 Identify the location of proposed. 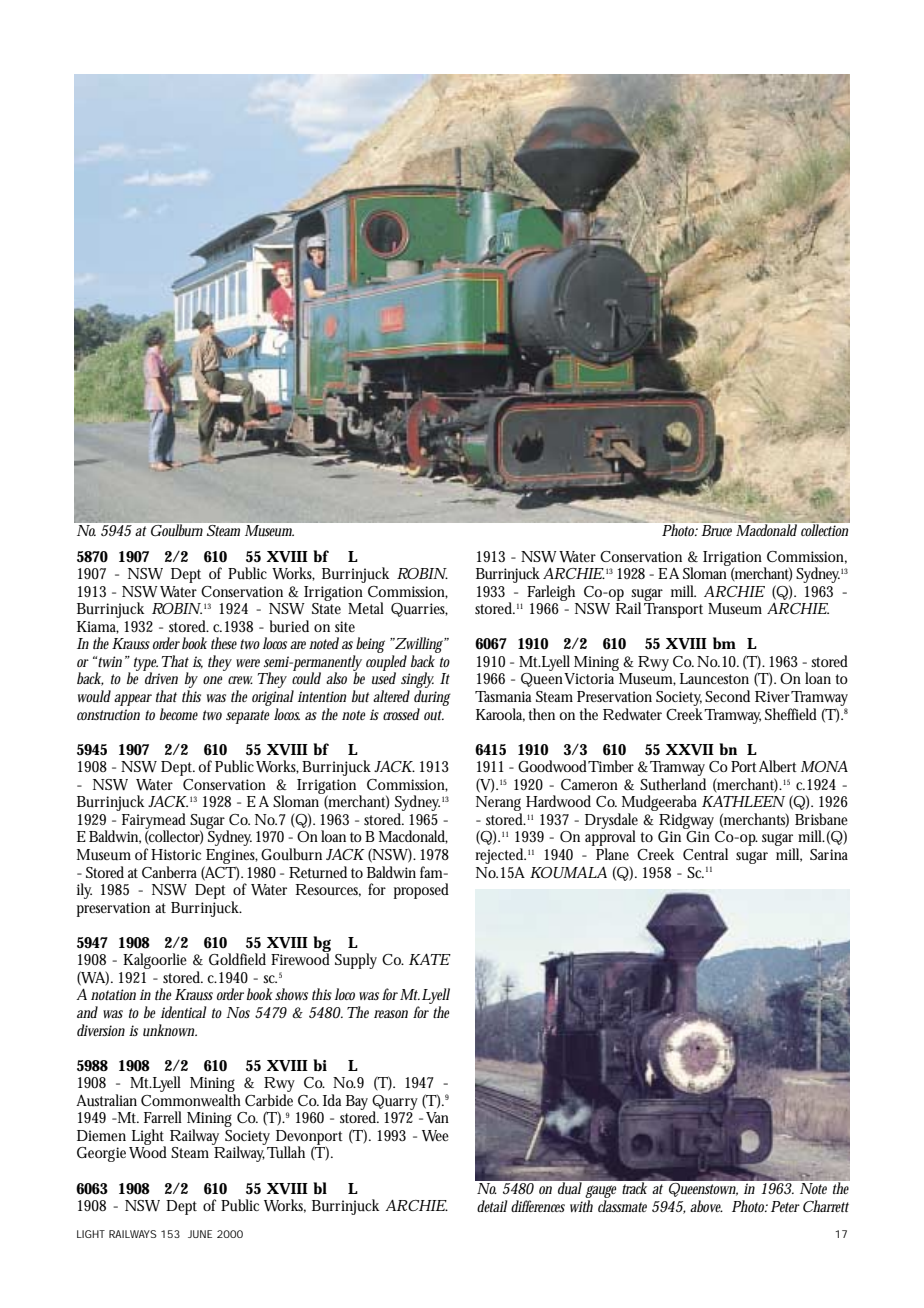
(421, 891).
